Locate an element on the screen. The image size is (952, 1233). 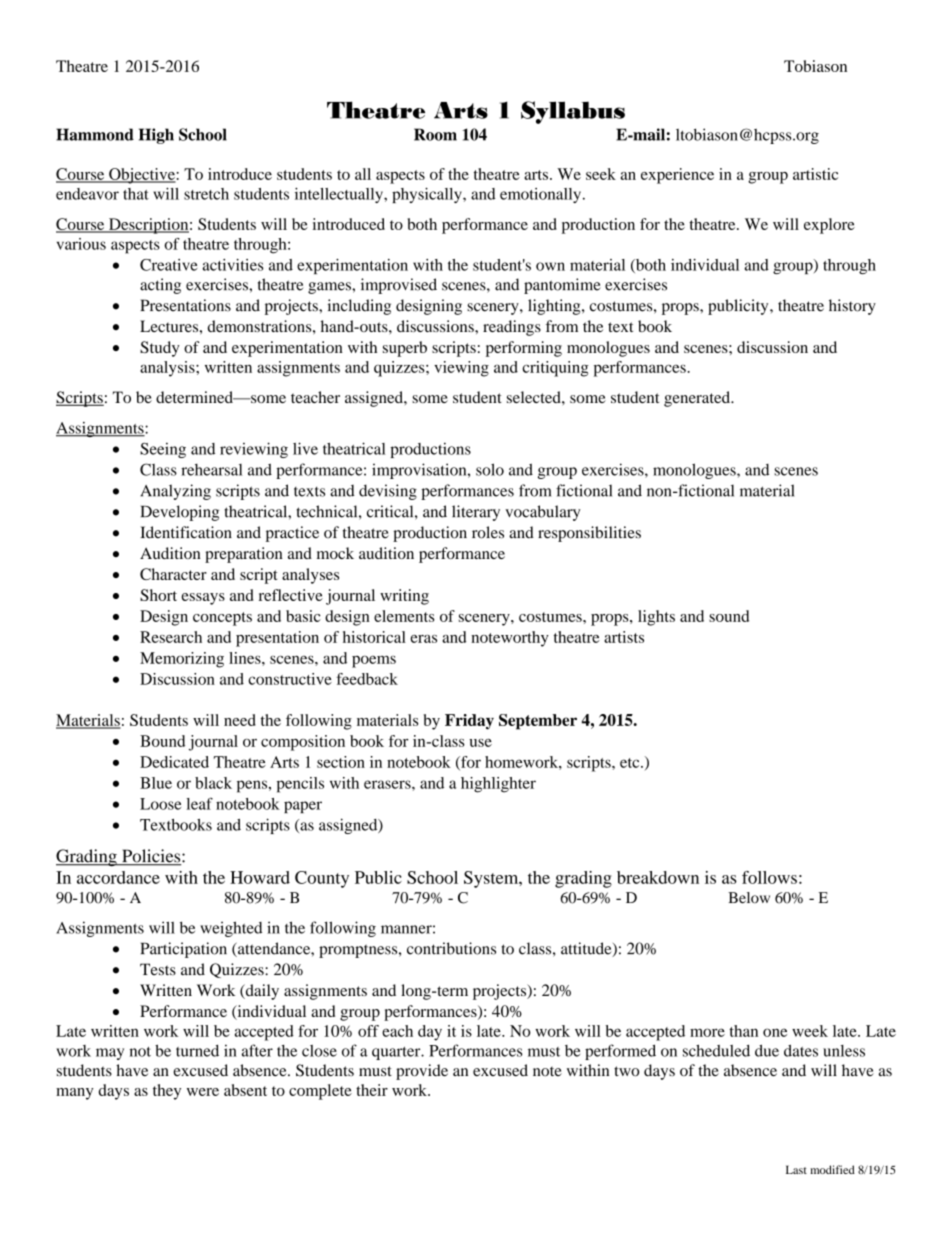
Research is located at coordinates (171, 637).
